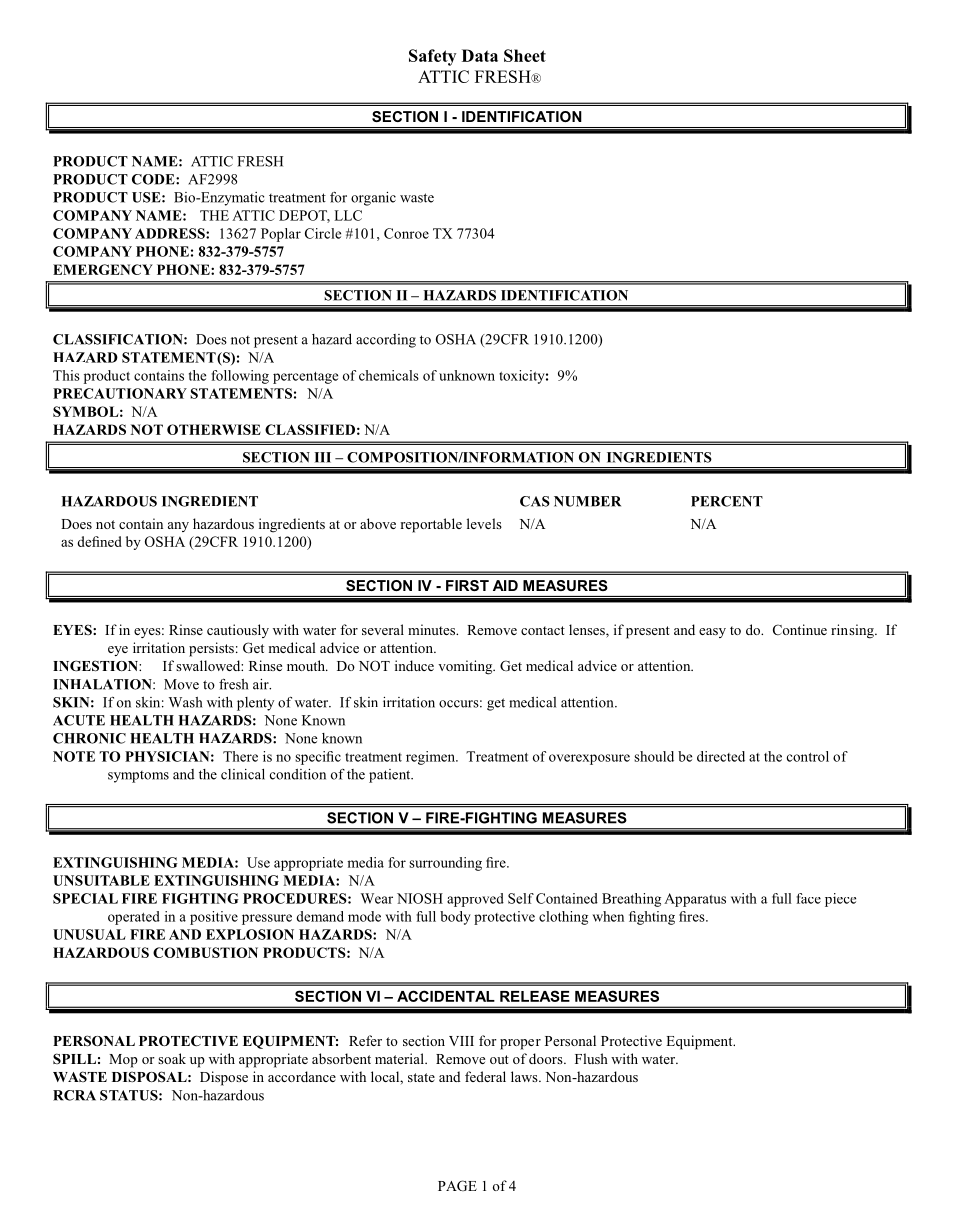 Image resolution: width=958 pixels, height=1232 pixels. I want to click on Flush, so click(591, 1058).
